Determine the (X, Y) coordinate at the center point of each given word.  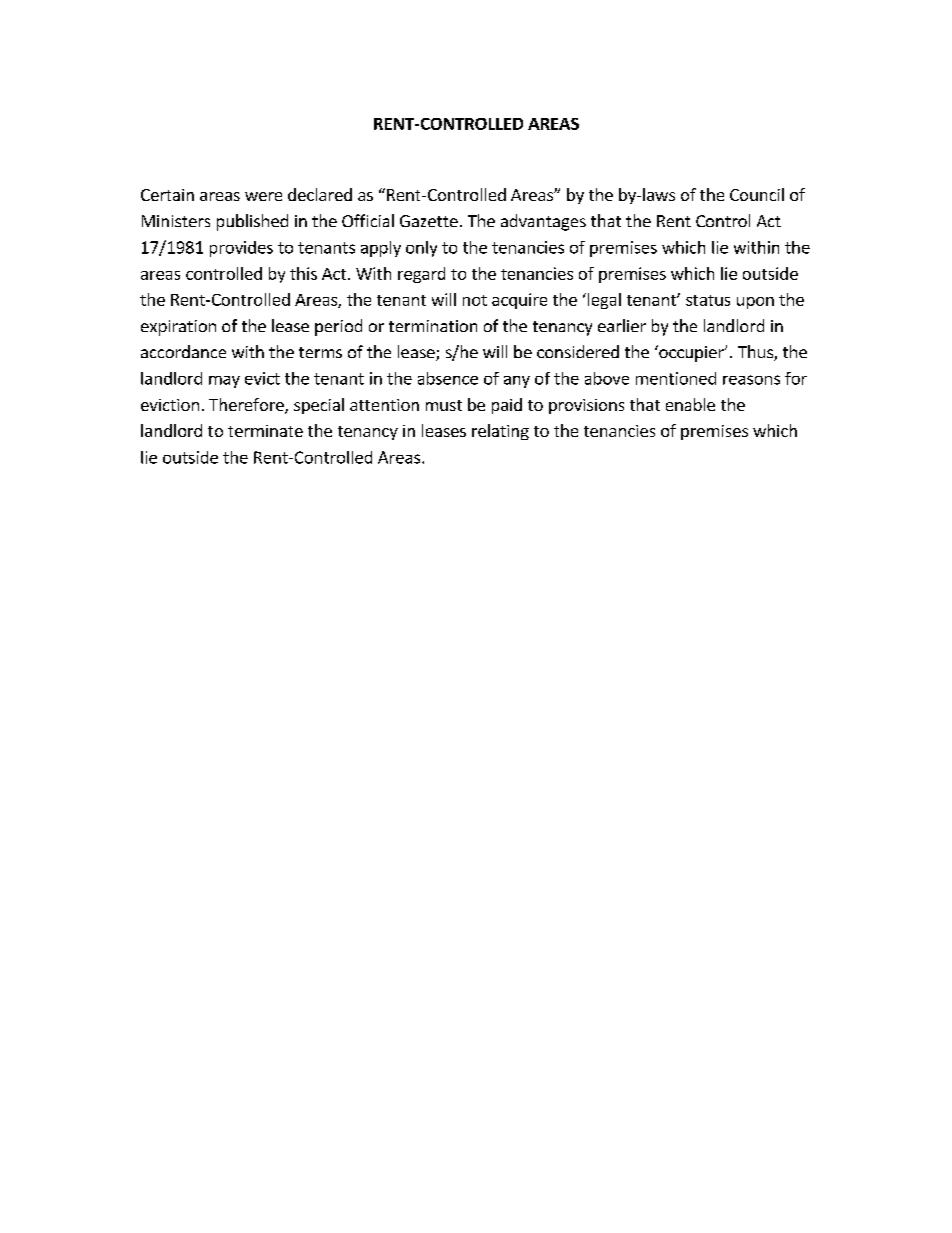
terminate (265, 431)
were (263, 196)
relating (500, 432)
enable (690, 404)
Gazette (429, 221)
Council (757, 194)
